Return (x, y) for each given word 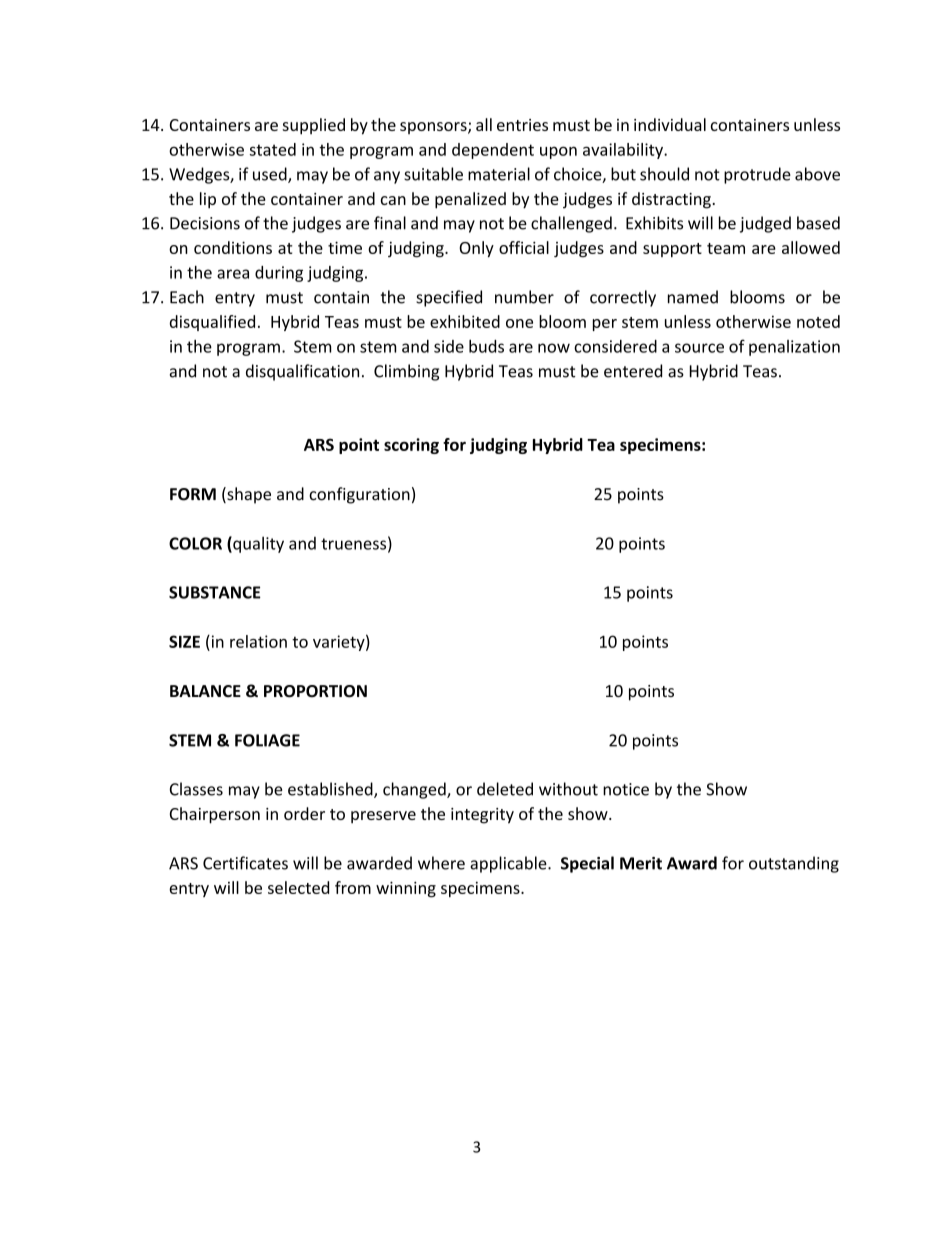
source (699, 348)
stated (273, 149)
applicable (509, 864)
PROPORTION (315, 691)
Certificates (245, 863)
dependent (493, 151)
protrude (757, 175)
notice (626, 789)
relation (258, 641)
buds (486, 346)
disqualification (302, 372)
